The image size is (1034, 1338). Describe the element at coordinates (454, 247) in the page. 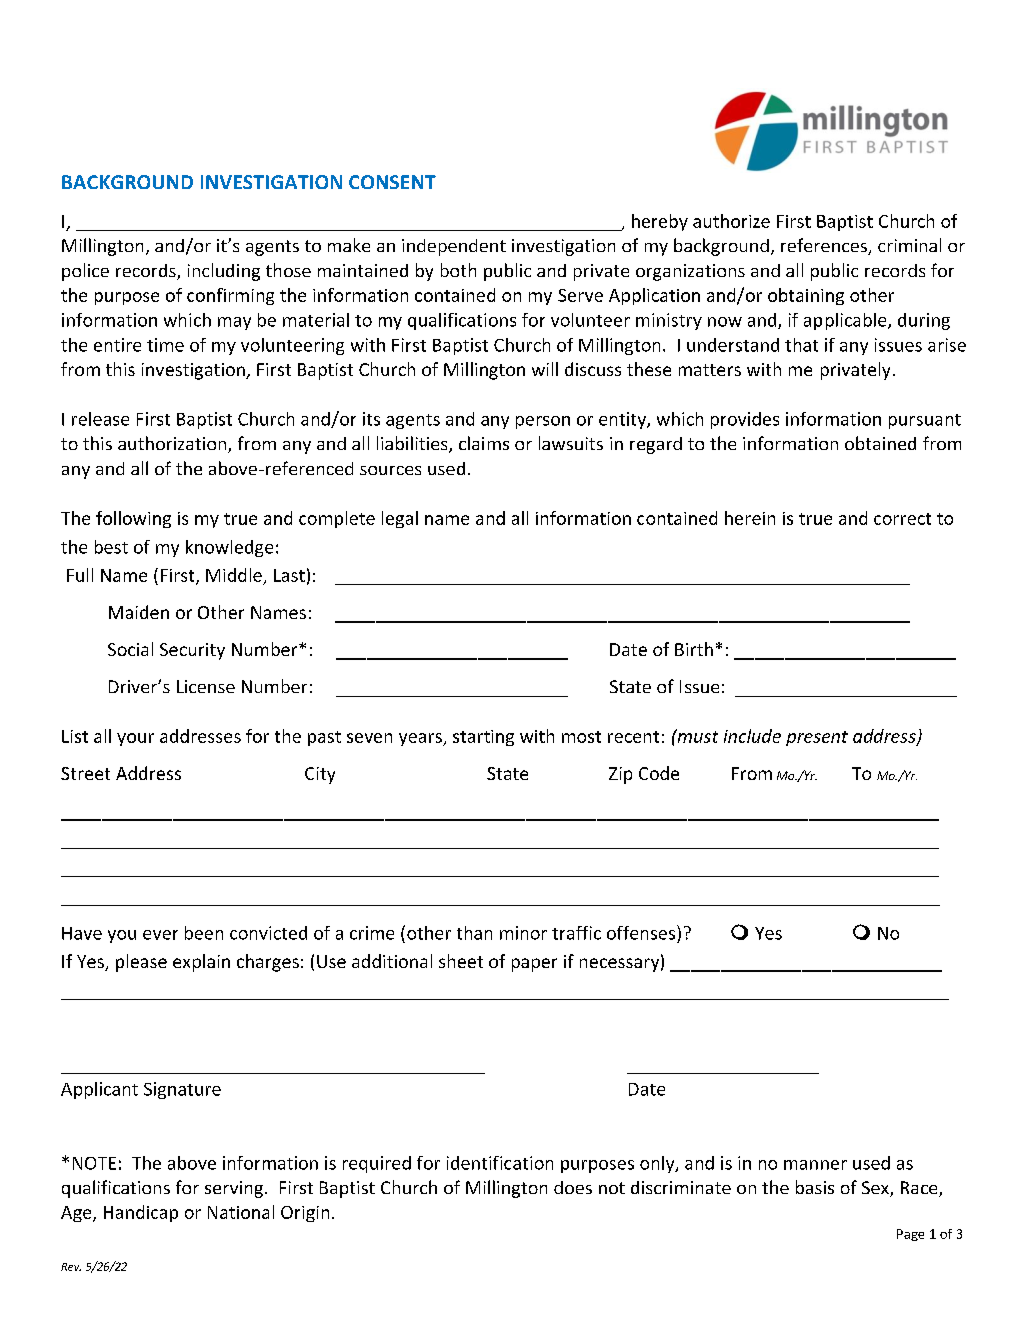

I see `independent` at that location.
